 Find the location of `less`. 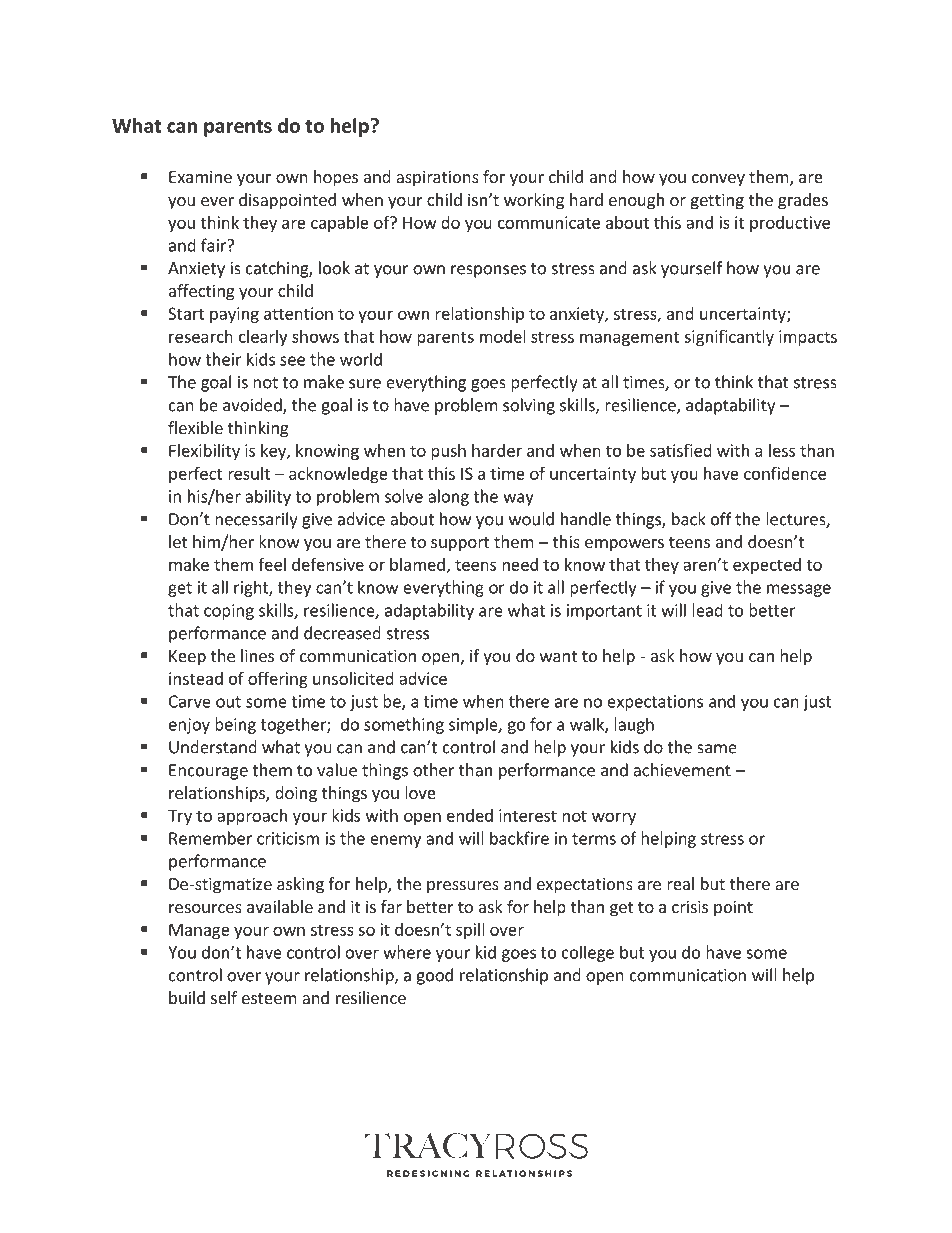

less is located at coordinates (782, 450).
